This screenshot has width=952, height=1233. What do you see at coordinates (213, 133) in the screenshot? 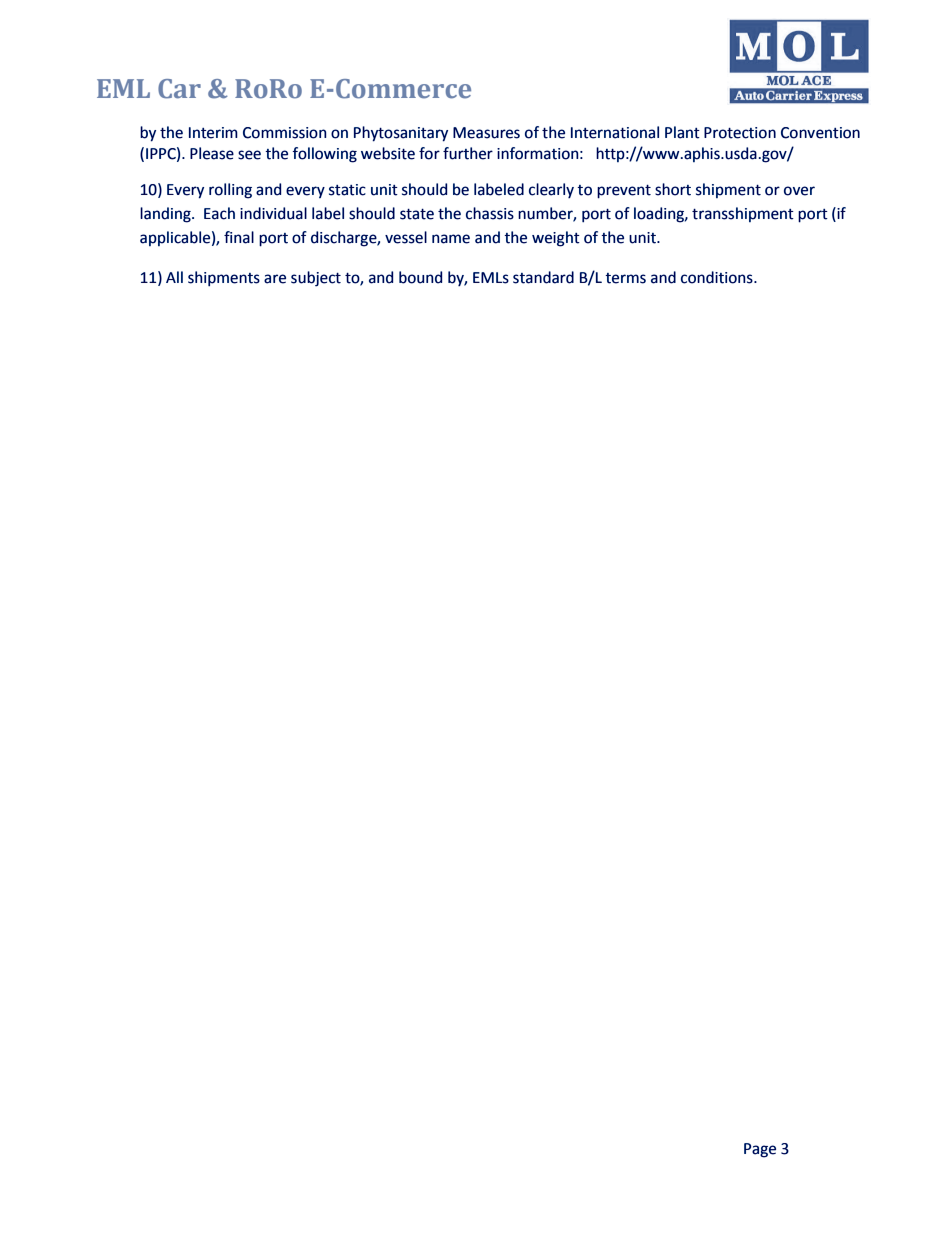
I see `Interim` at bounding box center [213, 133].
